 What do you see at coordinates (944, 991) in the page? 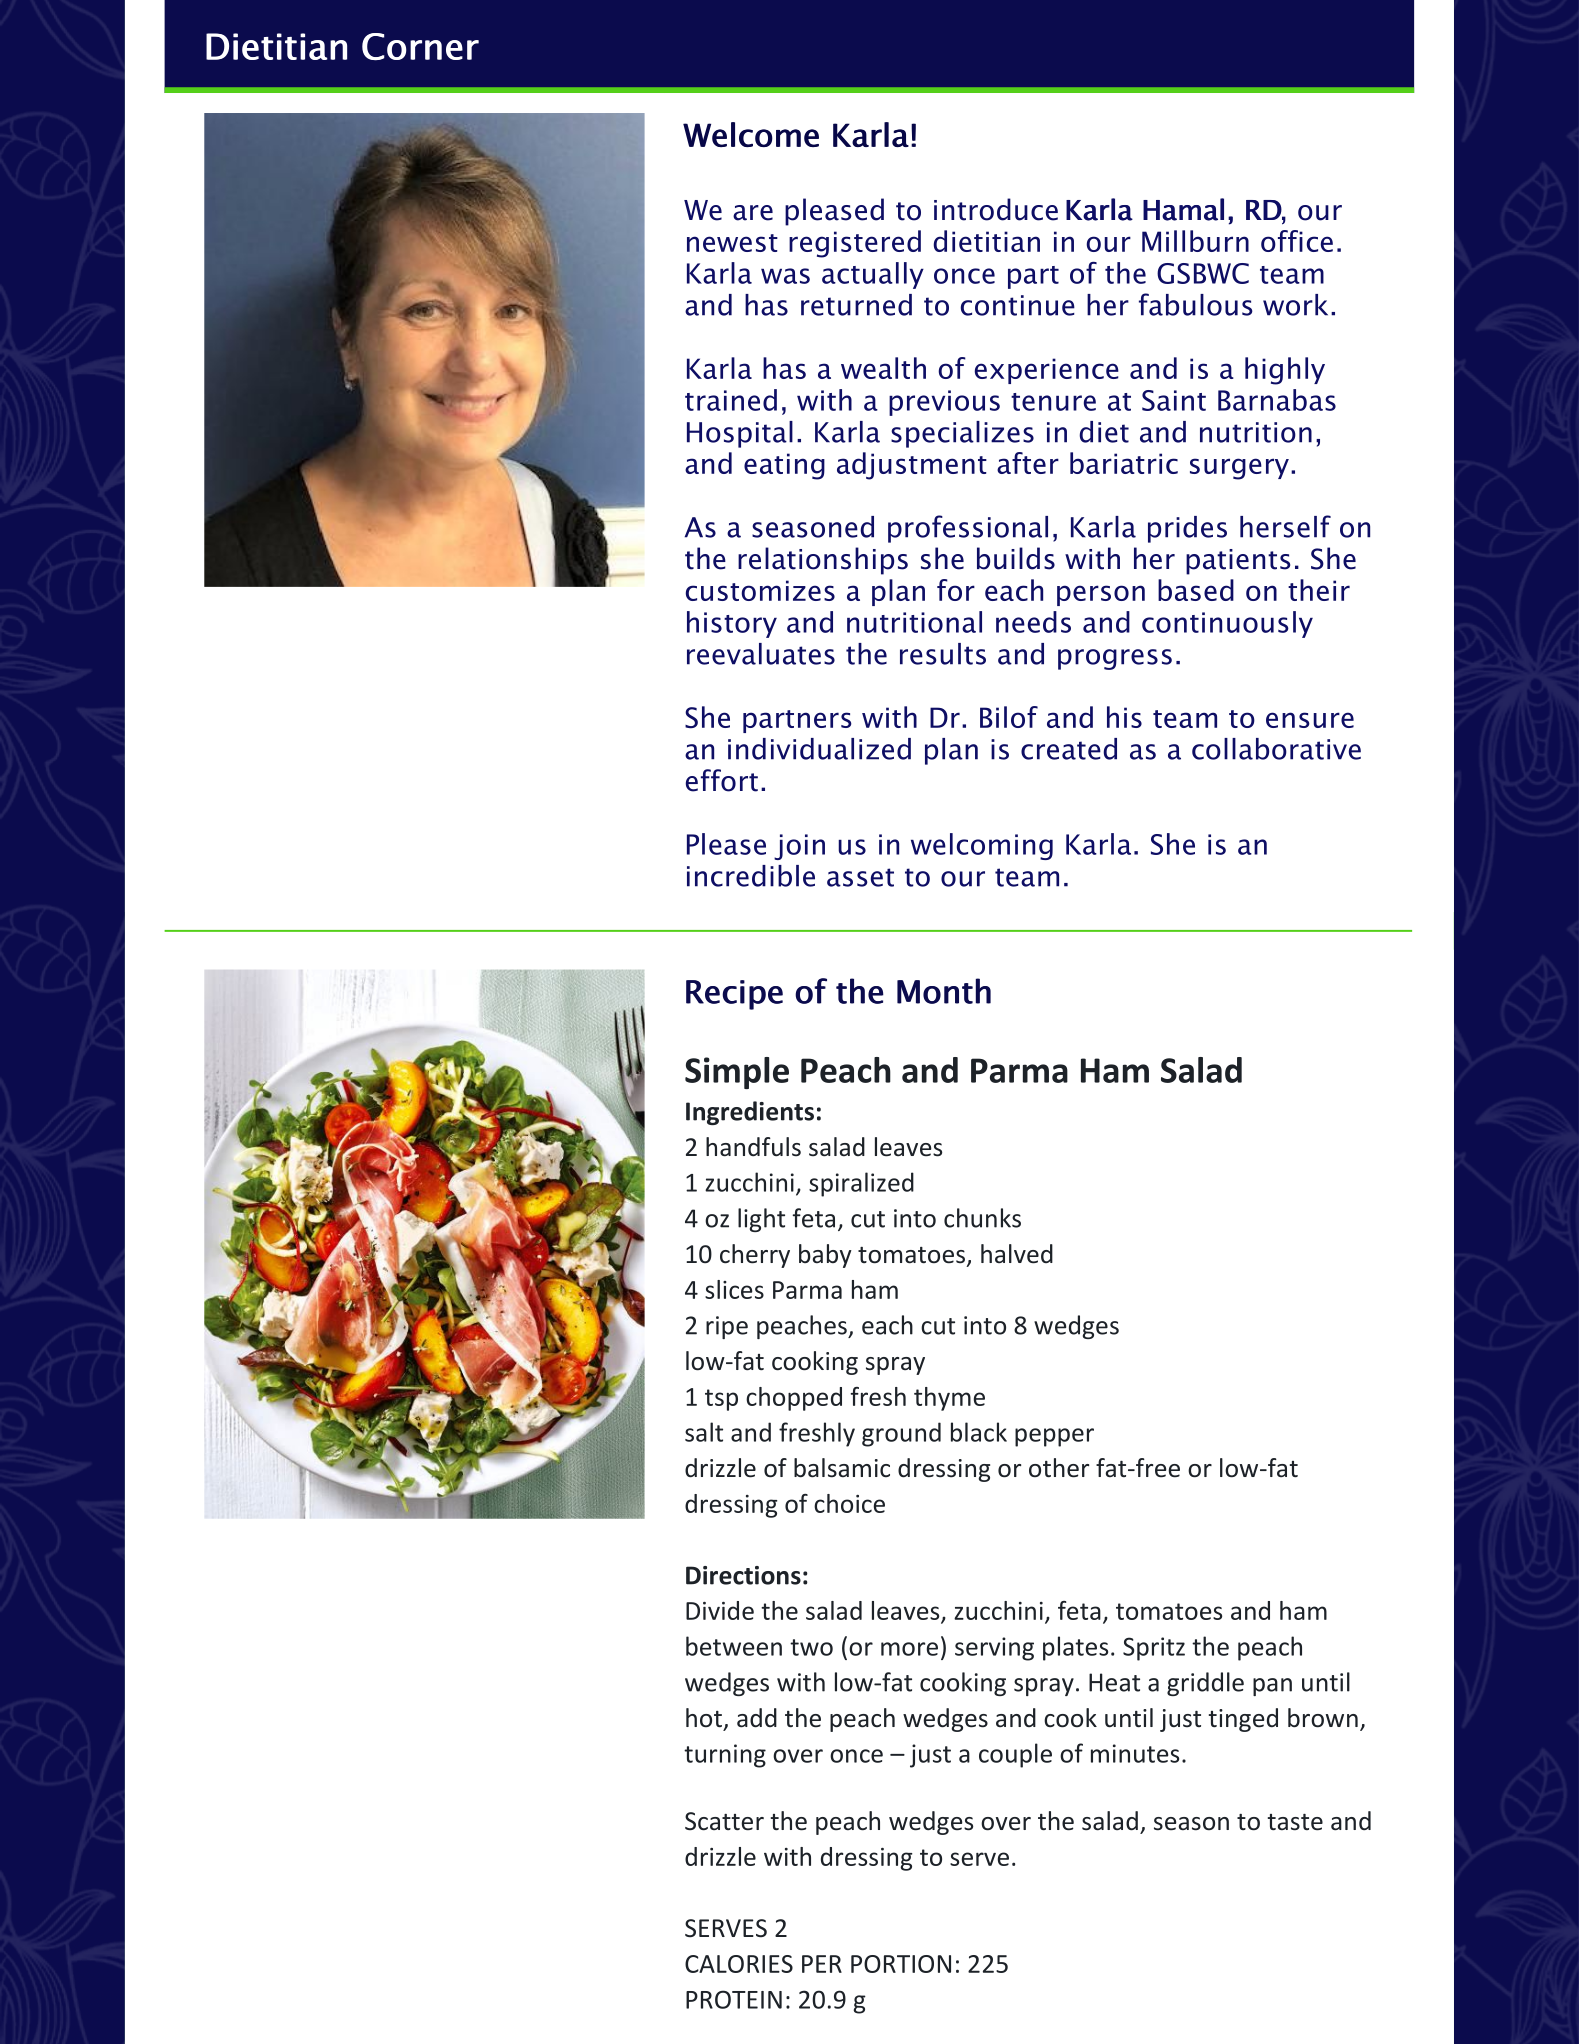
I see `Month` at bounding box center [944, 991].
